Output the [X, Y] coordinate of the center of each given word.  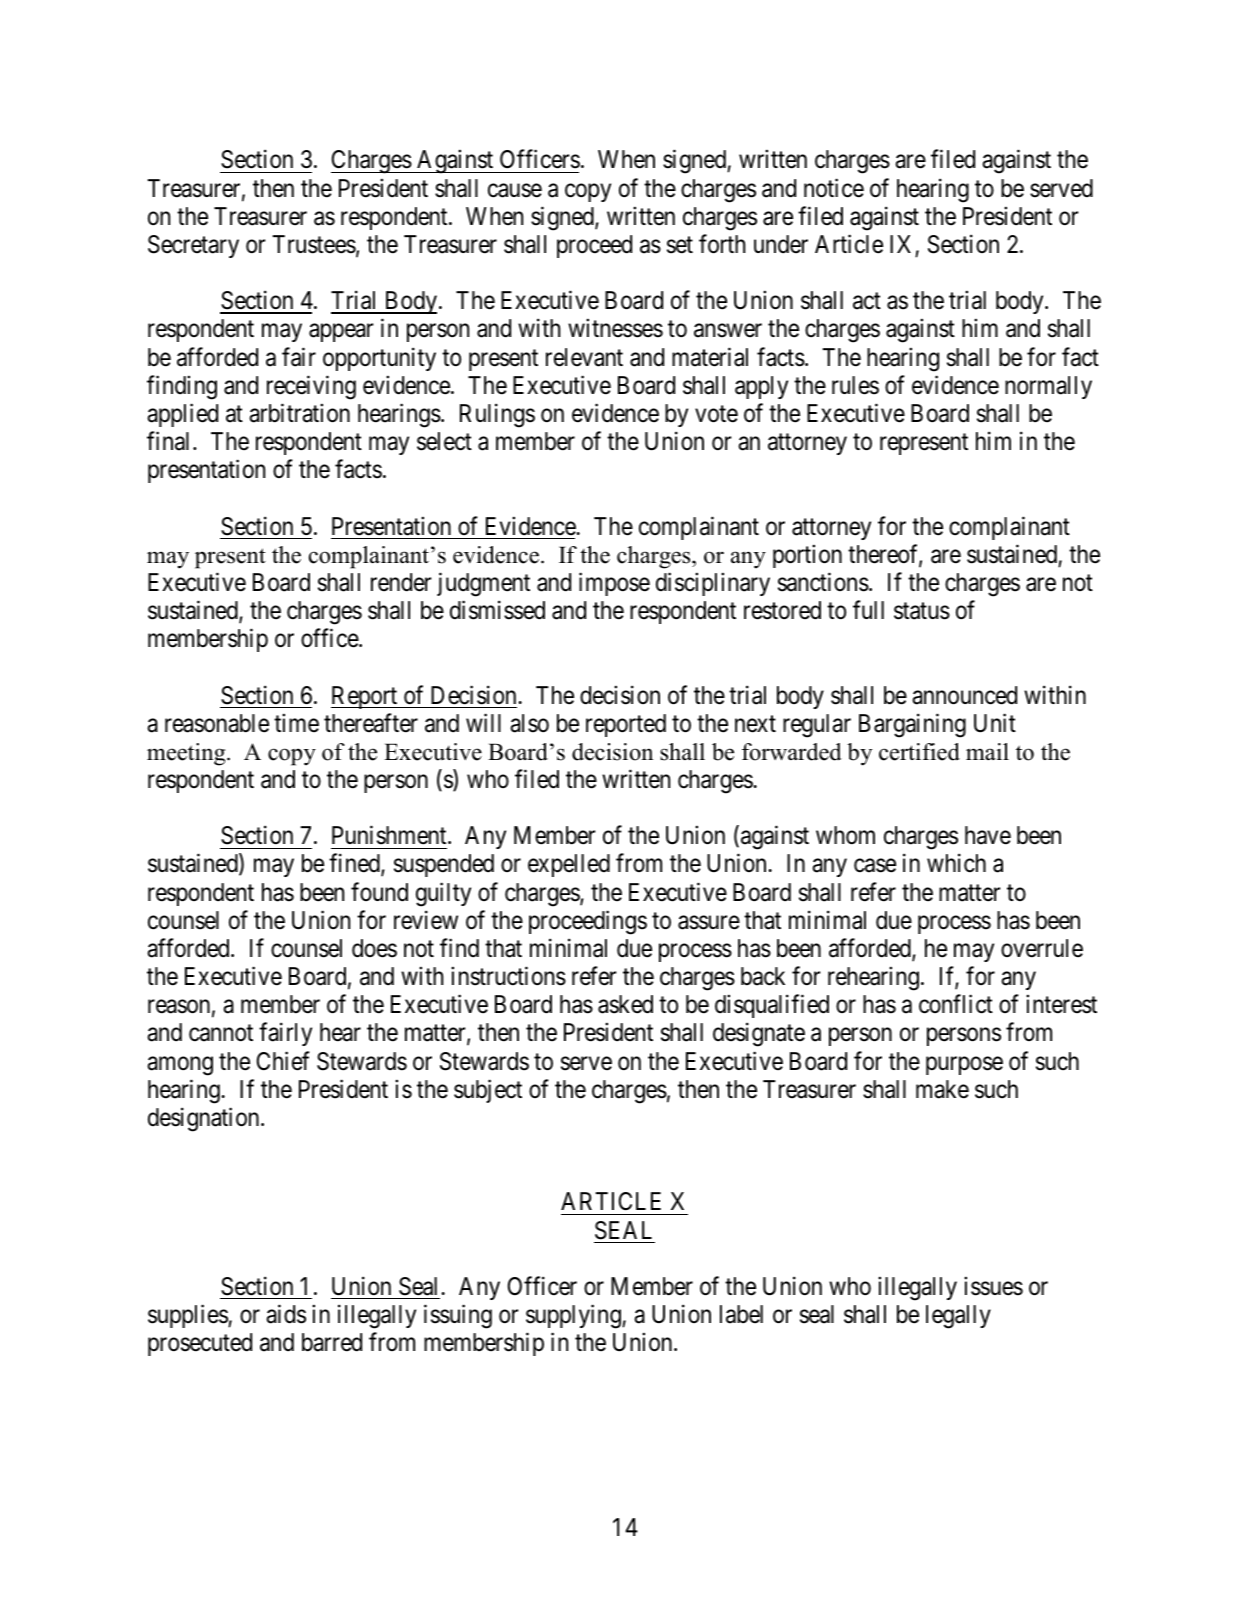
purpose [964, 1065]
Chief [283, 1061]
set [680, 245]
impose [614, 584]
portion [807, 556]
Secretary [193, 246]
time [296, 723]
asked [625, 1004]
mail [987, 751]
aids [286, 1314]
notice [834, 188]
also [529, 723]
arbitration [299, 413]
